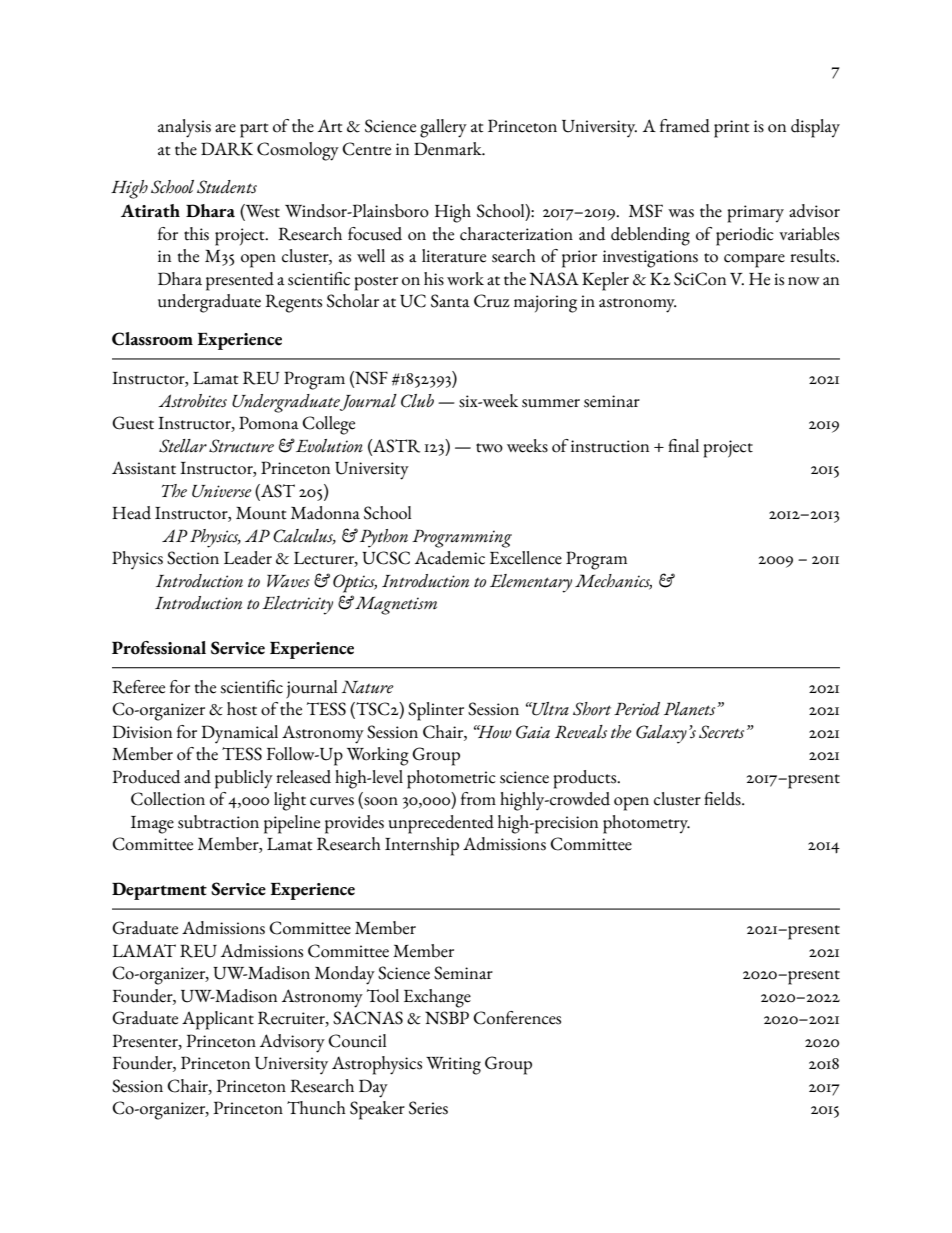  Describe the element at coordinates (731, 129) in the document. I see `print` at that location.
